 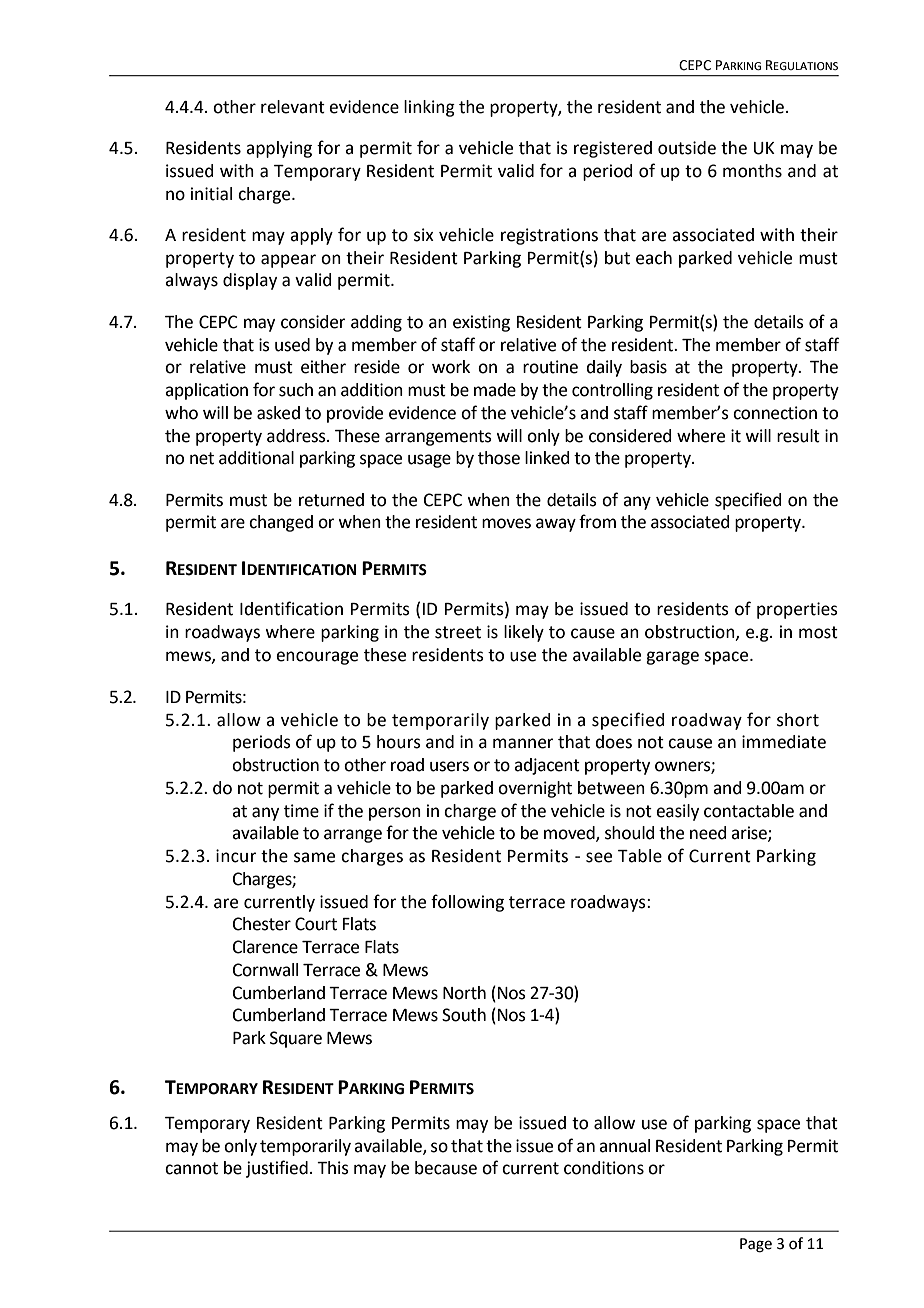 I want to click on garage, so click(x=672, y=658).
